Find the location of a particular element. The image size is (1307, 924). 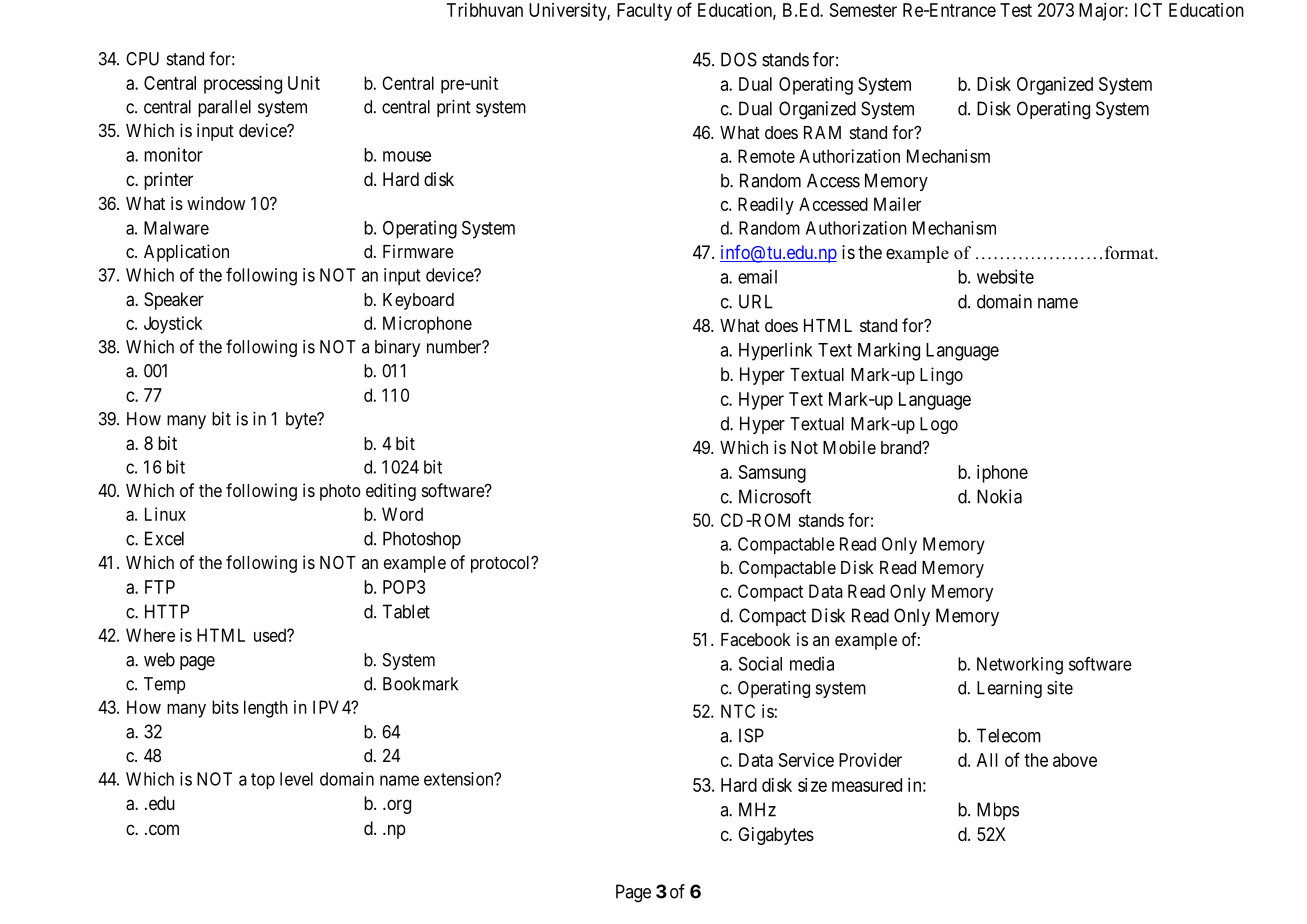

Samsung is located at coordinates (772, 474).
